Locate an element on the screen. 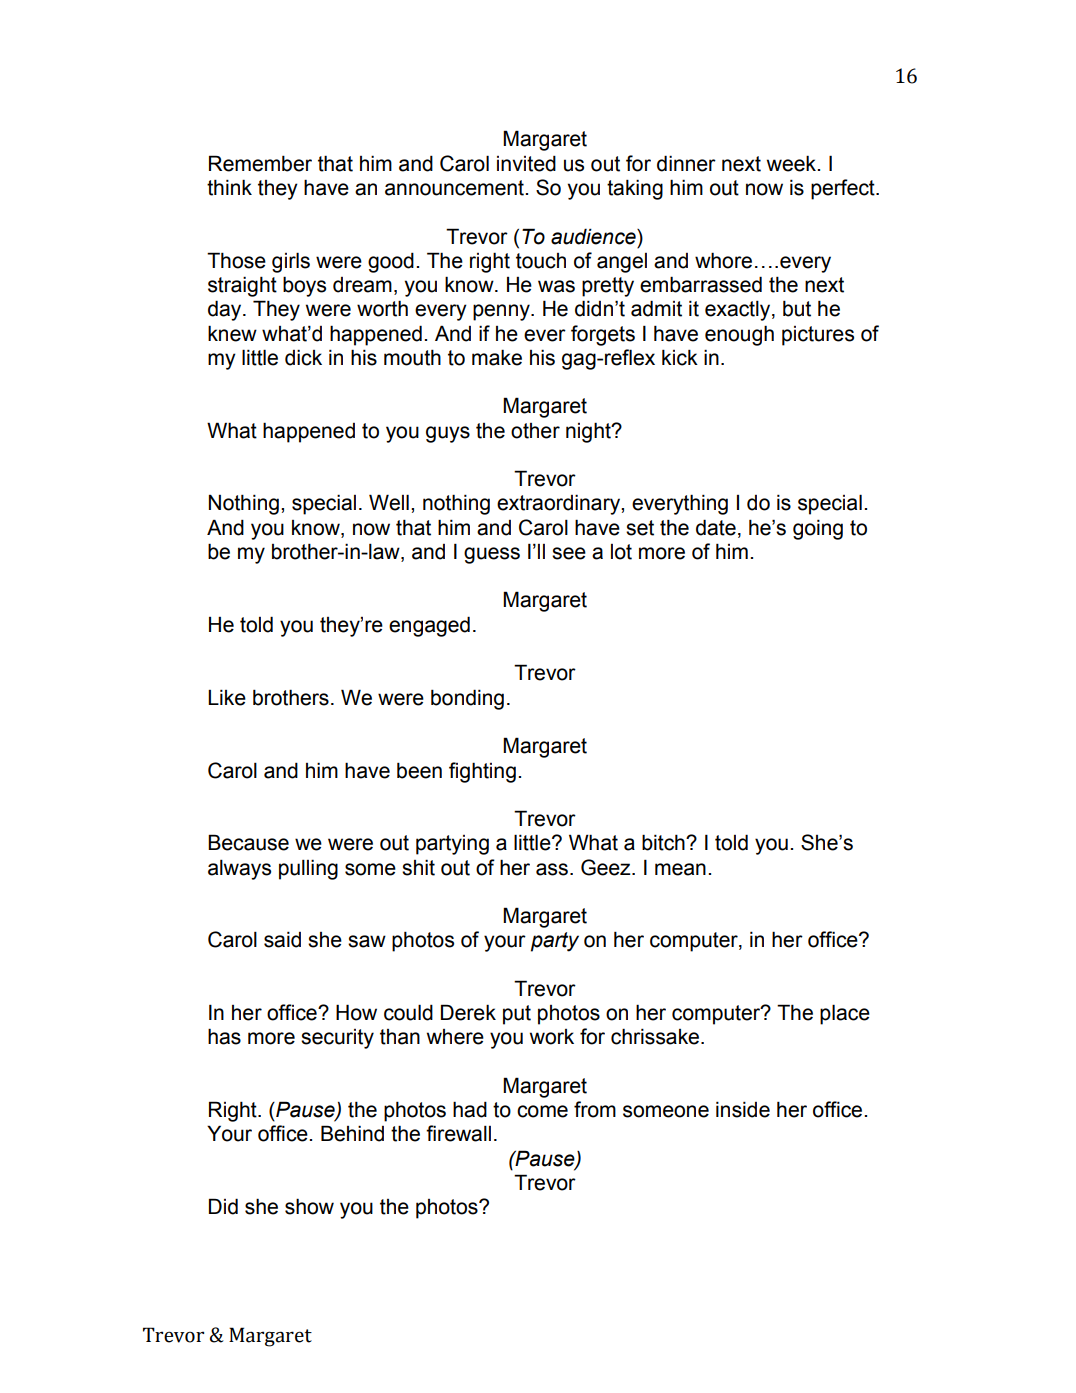  going is located at coordinates (818, 529).
